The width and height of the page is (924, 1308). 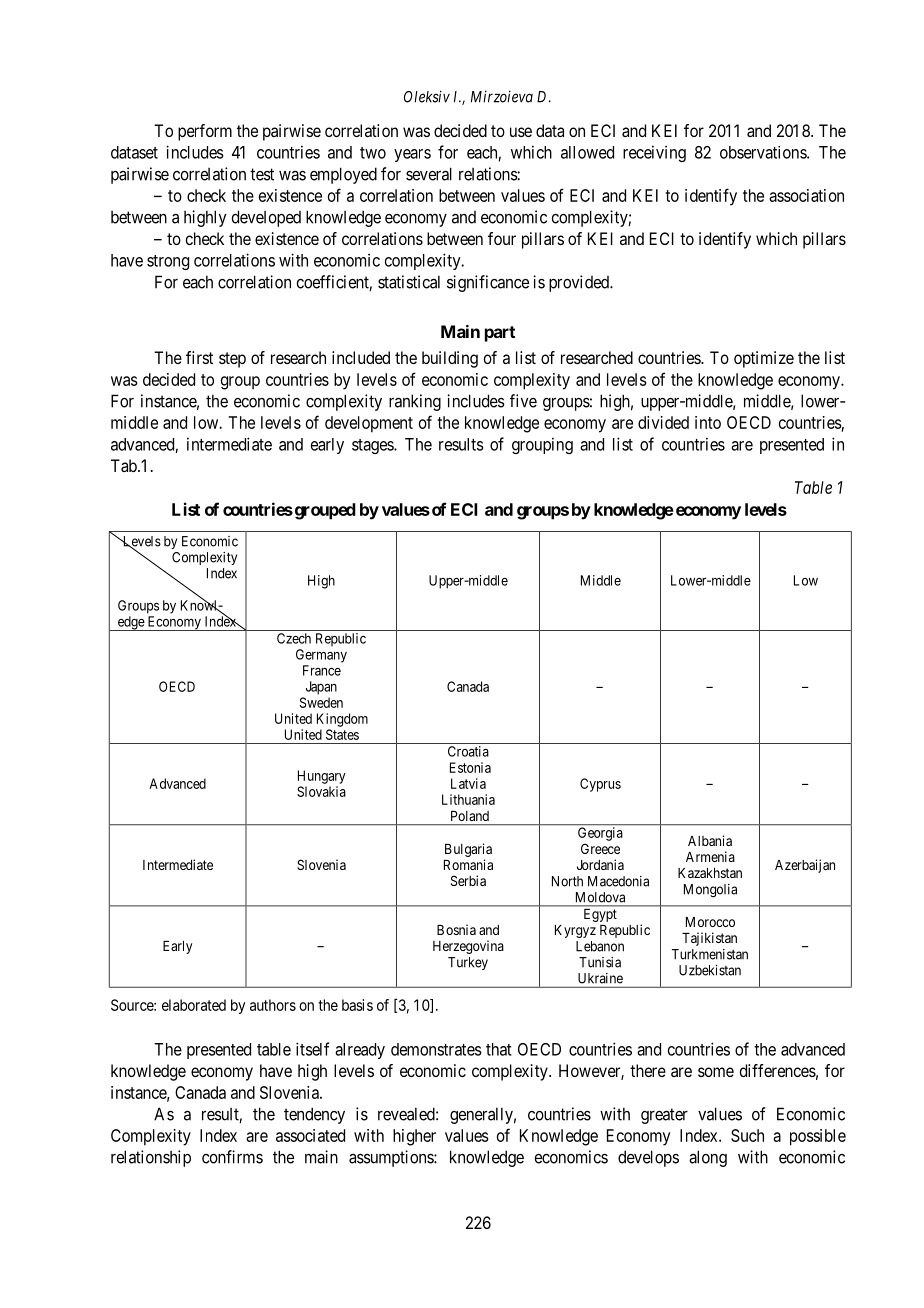 What do you see at coordinates (521, 132) in the page?
I see `use` at bounding box center [521, 132].
